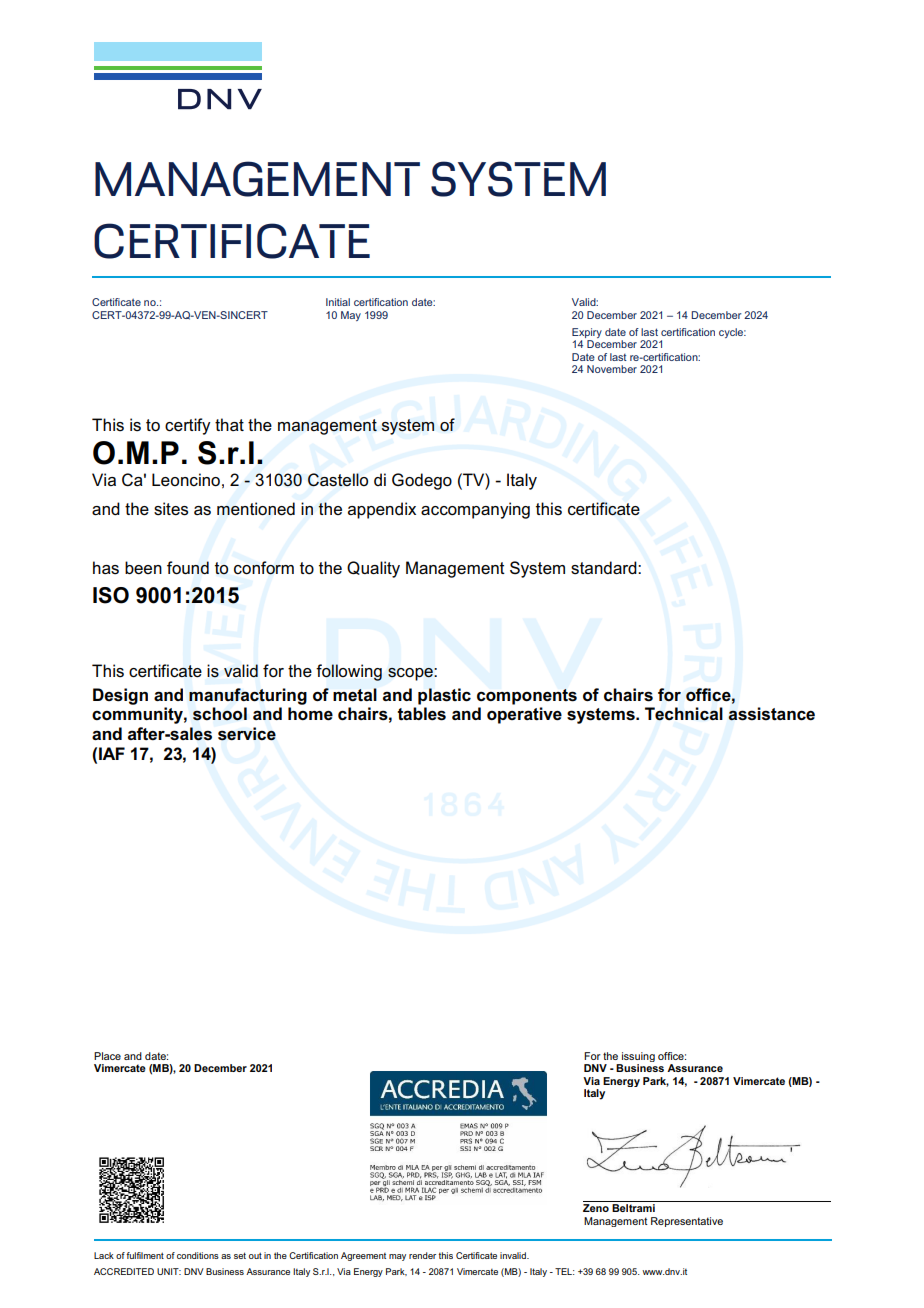 The width and height of the page is (924, 1308). I want to click on render, so click(422, 1255).
